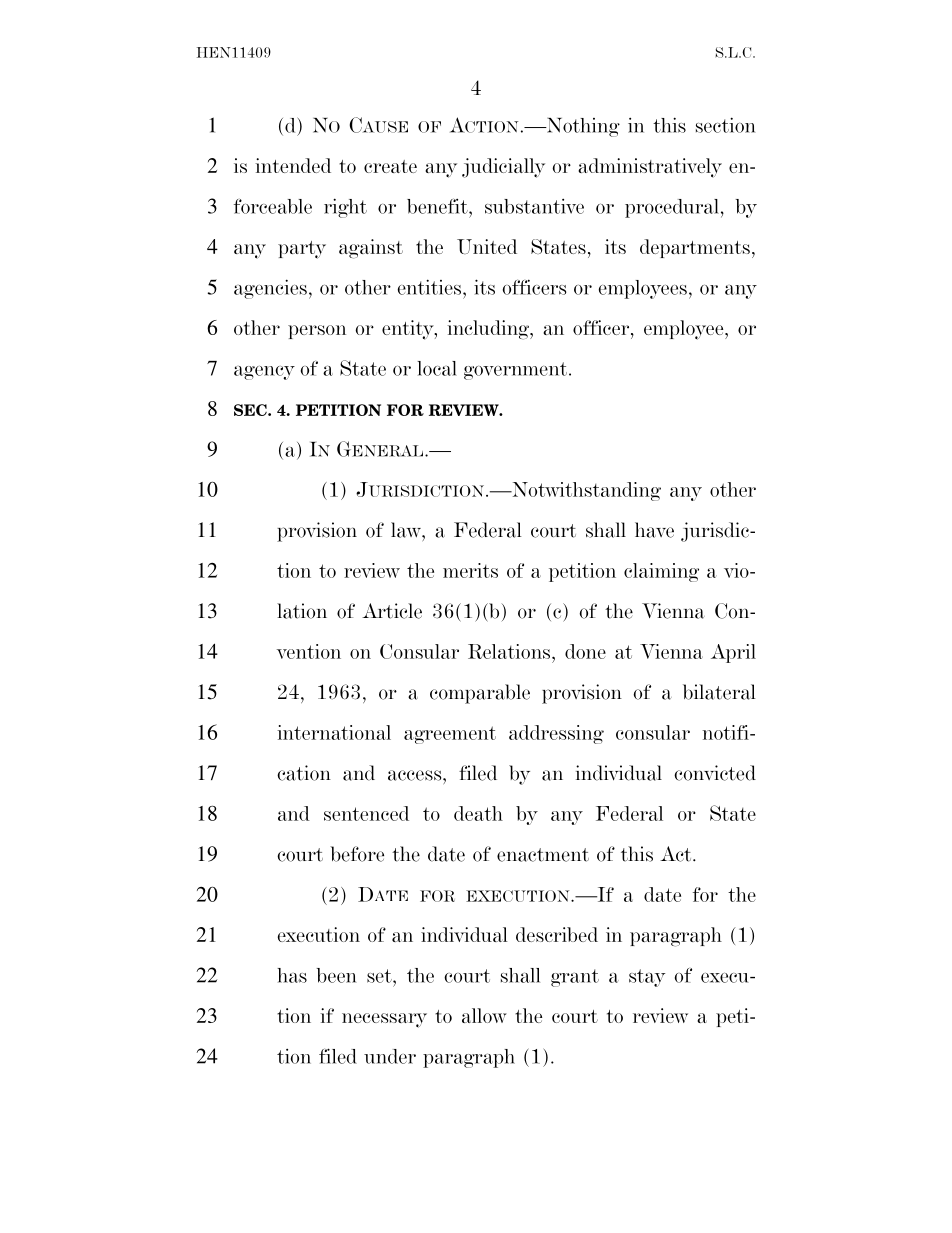  What do you see at coordinates (543, 855) in the screenshot?
I see `enactment` at bounding box center [543, 855].
